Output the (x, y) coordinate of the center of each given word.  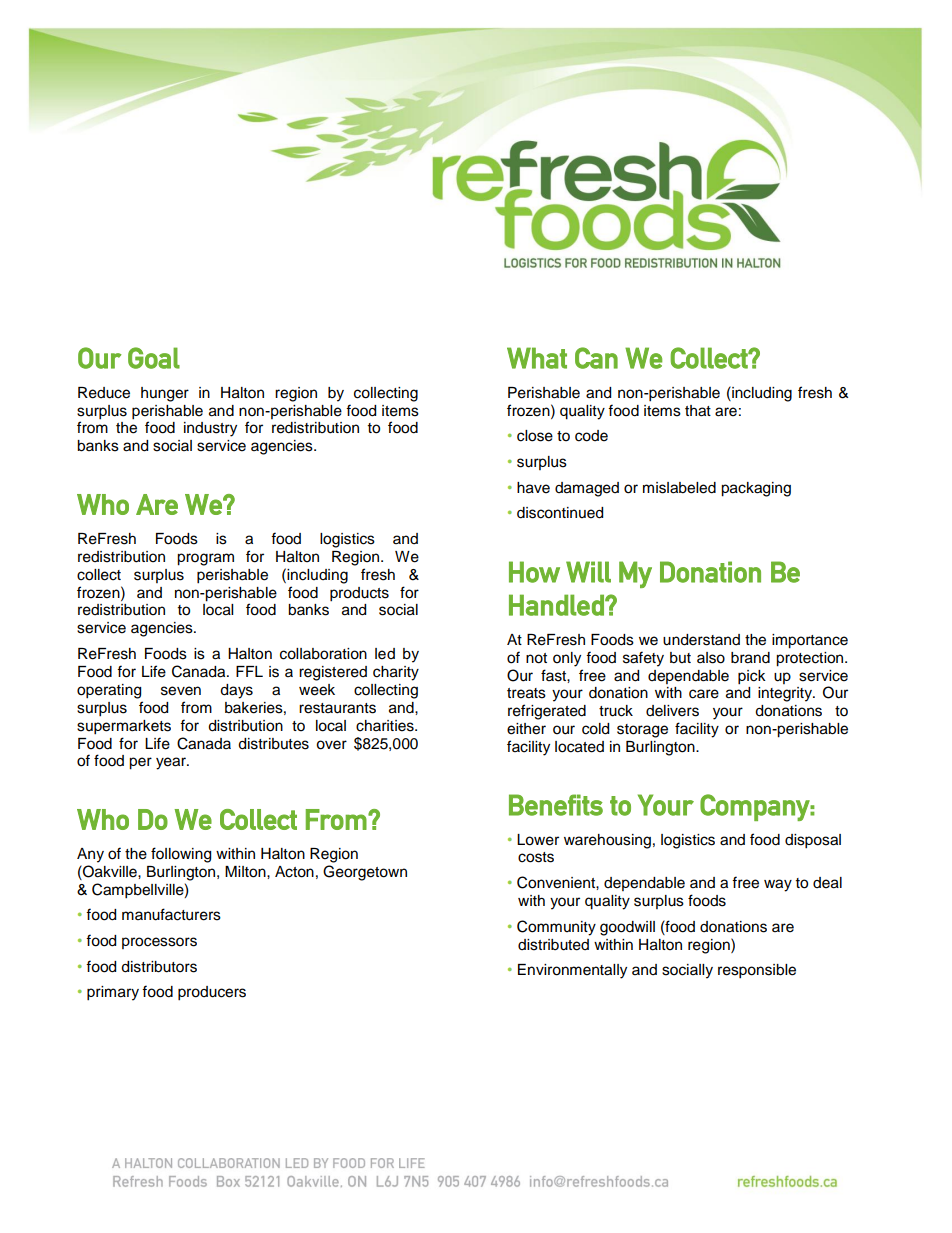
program (205, 559)
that (698, 411)
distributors (159, 967)
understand (701, 640)
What (537, 358)
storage (642, 731)
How (534, 572)
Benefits (556, 805)
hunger (165, 394)
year (172, 763)
